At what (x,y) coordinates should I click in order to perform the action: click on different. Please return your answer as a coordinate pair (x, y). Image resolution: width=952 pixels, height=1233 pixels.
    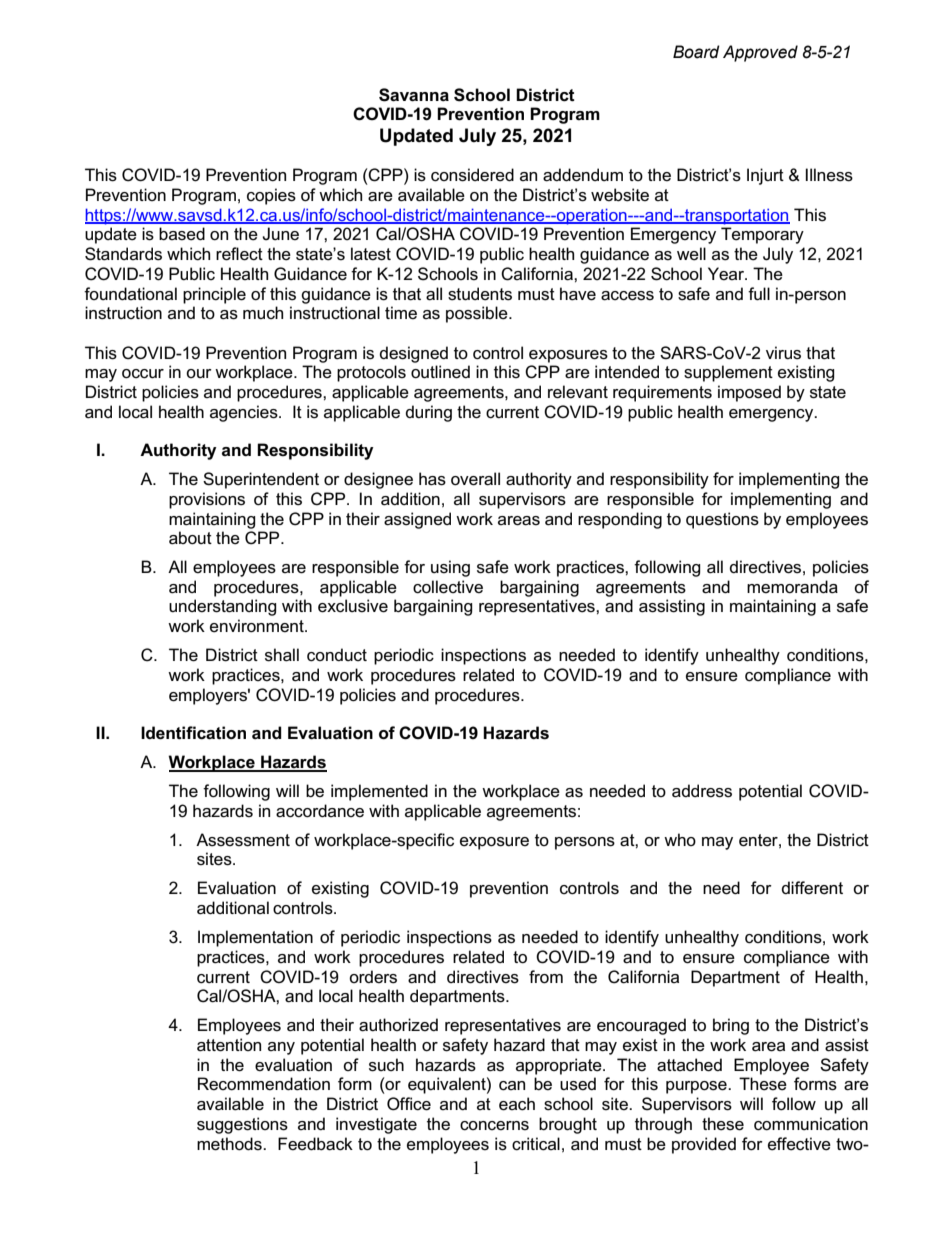
    Looking at the image, I should click on (812, 888).
